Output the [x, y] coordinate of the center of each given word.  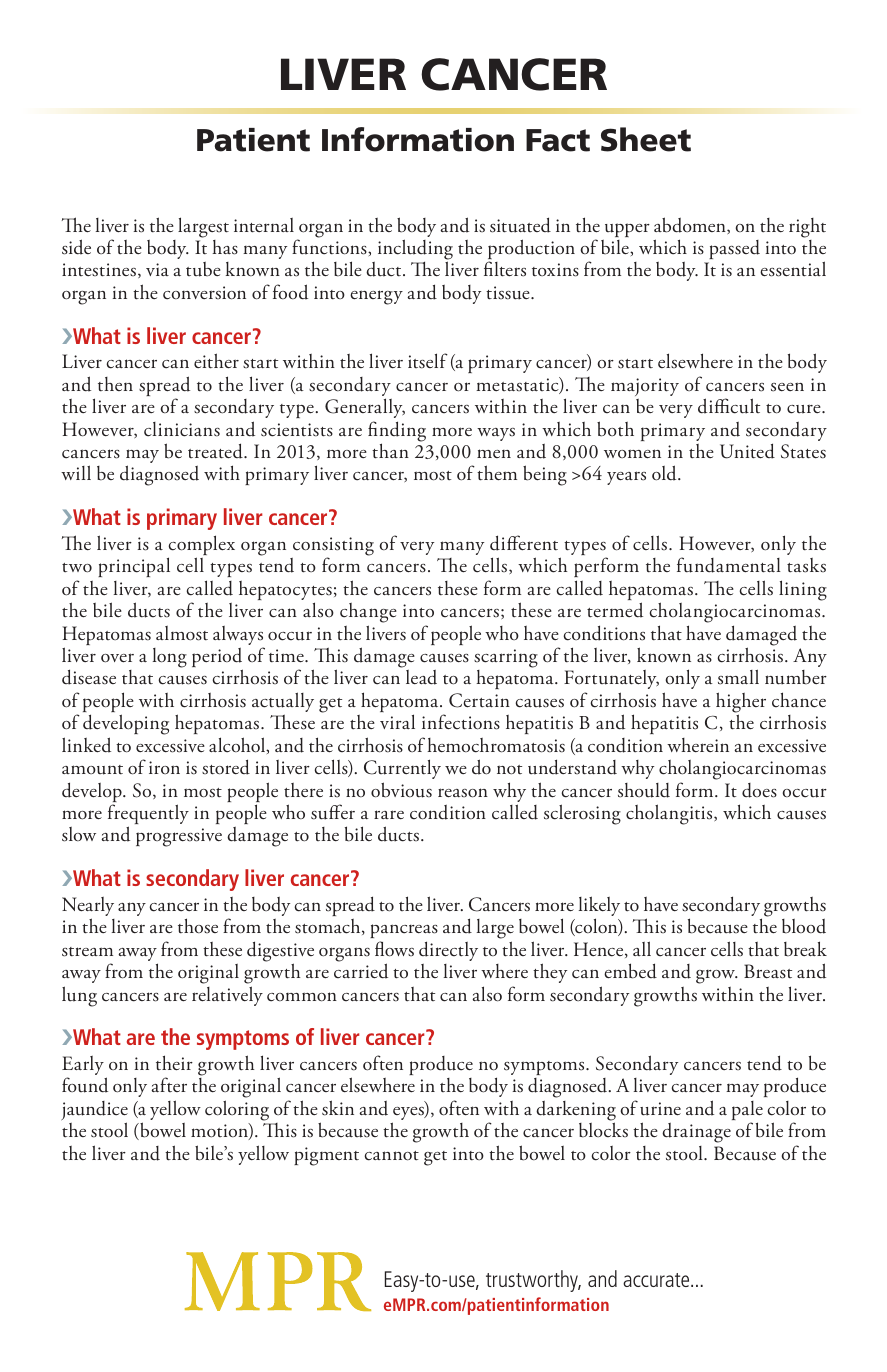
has [225, 247]
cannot [391, 1156]
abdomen [691, 225]
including [415, 250]
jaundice [94, 1112]
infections [461, 722]
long [170, 658]
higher [741, 703]
